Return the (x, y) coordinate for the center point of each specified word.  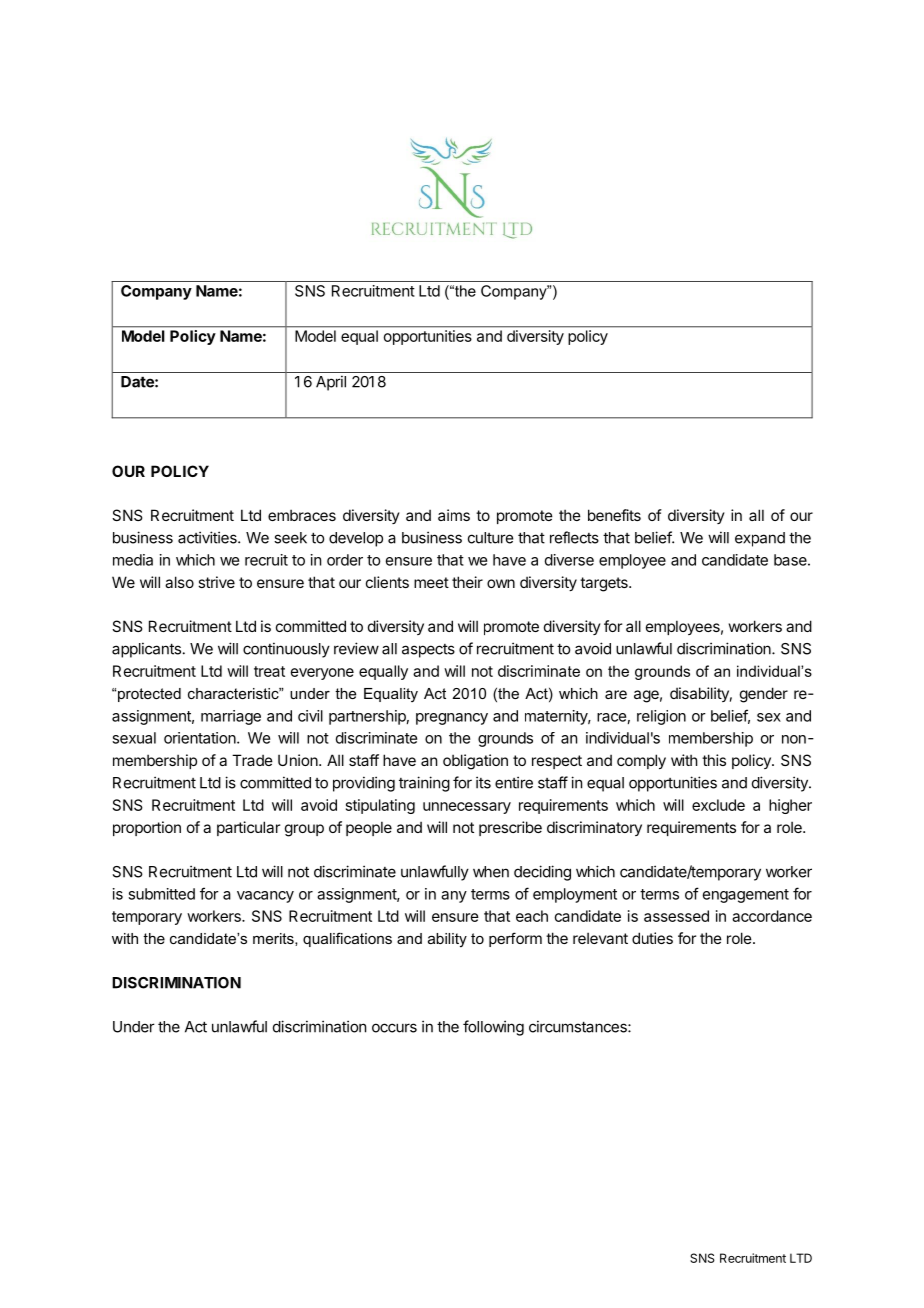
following (493, 1028)
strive (216, 582)
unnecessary (467, 808)
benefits (614, 515)
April (331, 383)
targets (605, 584)
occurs (394, 1028)
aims (454, 515)
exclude (718, 805)
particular (248, 828)
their (467, 582)
